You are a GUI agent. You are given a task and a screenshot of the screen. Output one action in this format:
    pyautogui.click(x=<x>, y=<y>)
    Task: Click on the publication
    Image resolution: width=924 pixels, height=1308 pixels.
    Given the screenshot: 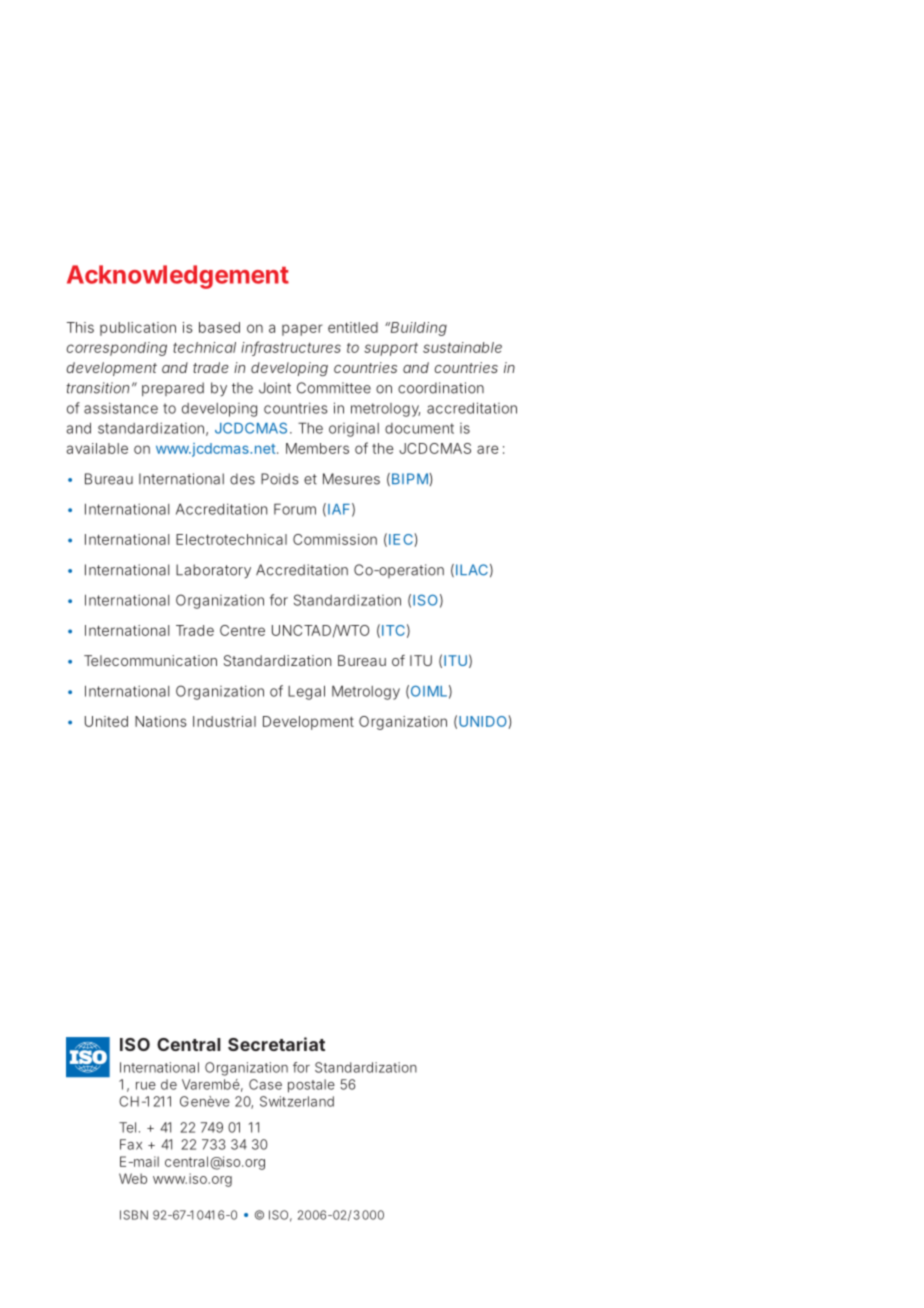 What is the action you would take?
    pyautogui.click(x=138, y=329)
